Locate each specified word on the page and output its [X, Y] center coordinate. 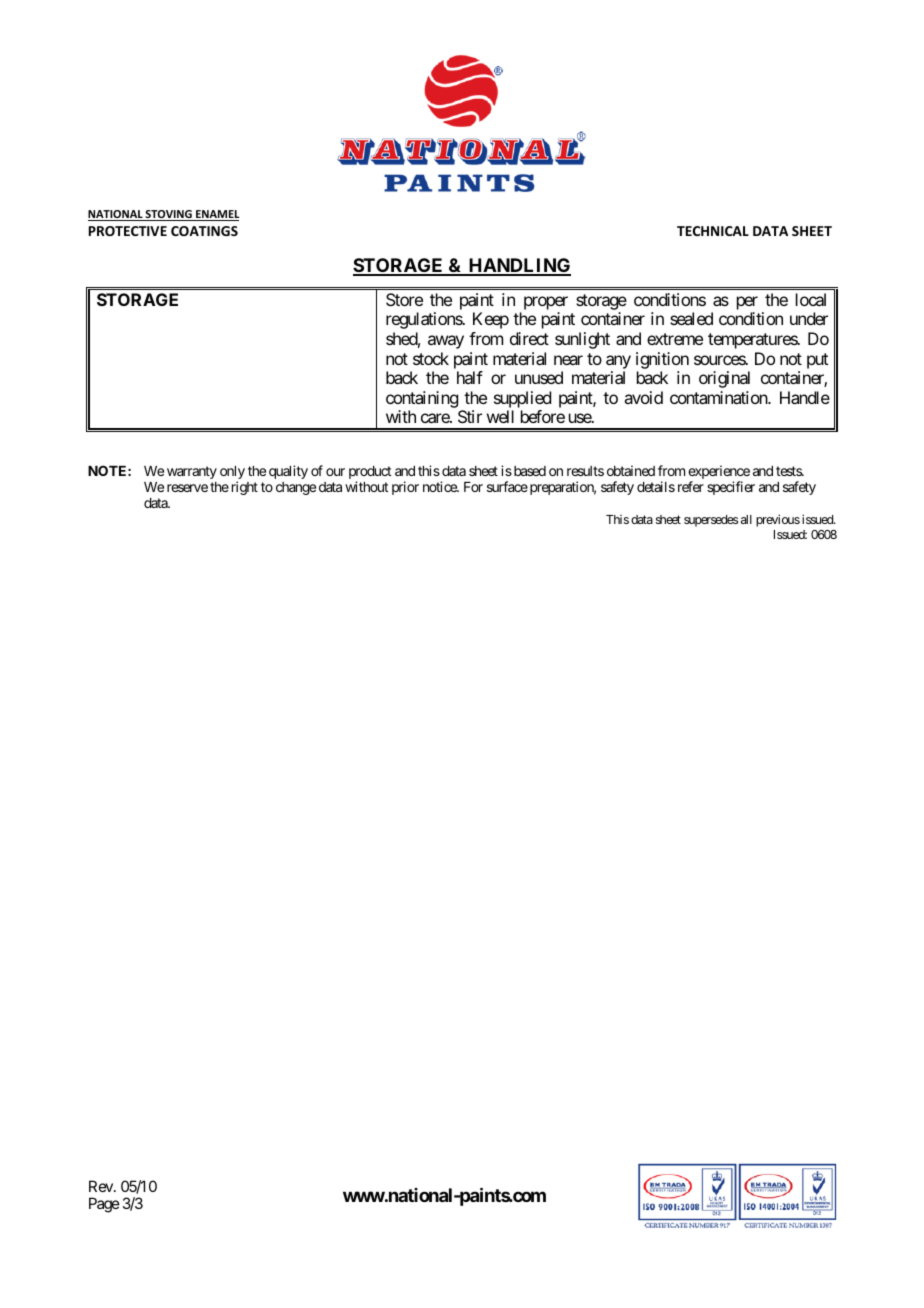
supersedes [711, 521]
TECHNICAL [713, 231]
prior [405, 488]
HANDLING [519, 266]
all [746, 519]
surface [507, 486]
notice [440, 486]
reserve [187, 488]
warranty [192, 472]
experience [719, 473]
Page [104, 1205]
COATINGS [204, 231]
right [245, 488]
